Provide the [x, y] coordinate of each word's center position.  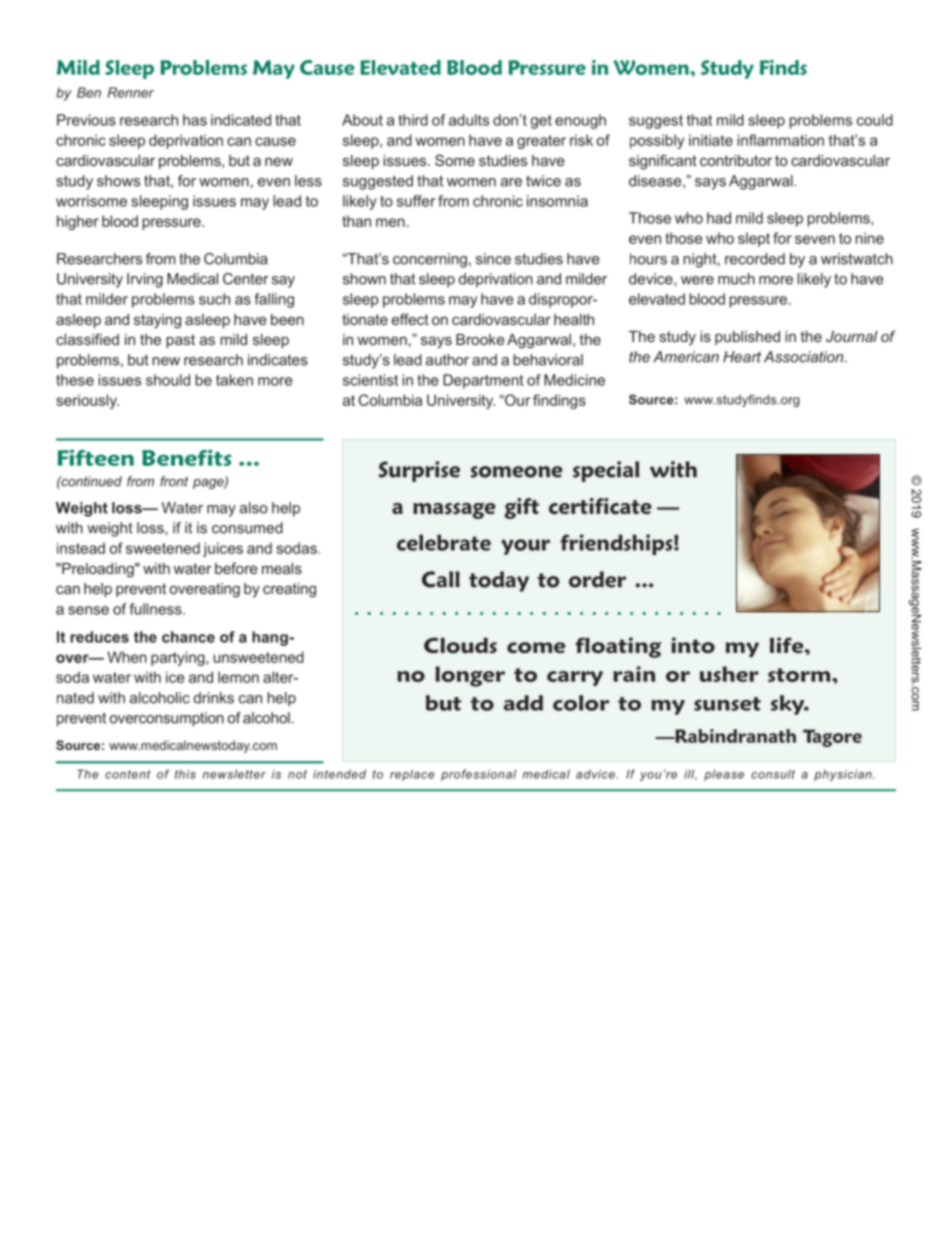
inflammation [780, 140]
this [185, 774]
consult [773, 774]
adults [469, 120]
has [195, 120]
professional [478, 775]
